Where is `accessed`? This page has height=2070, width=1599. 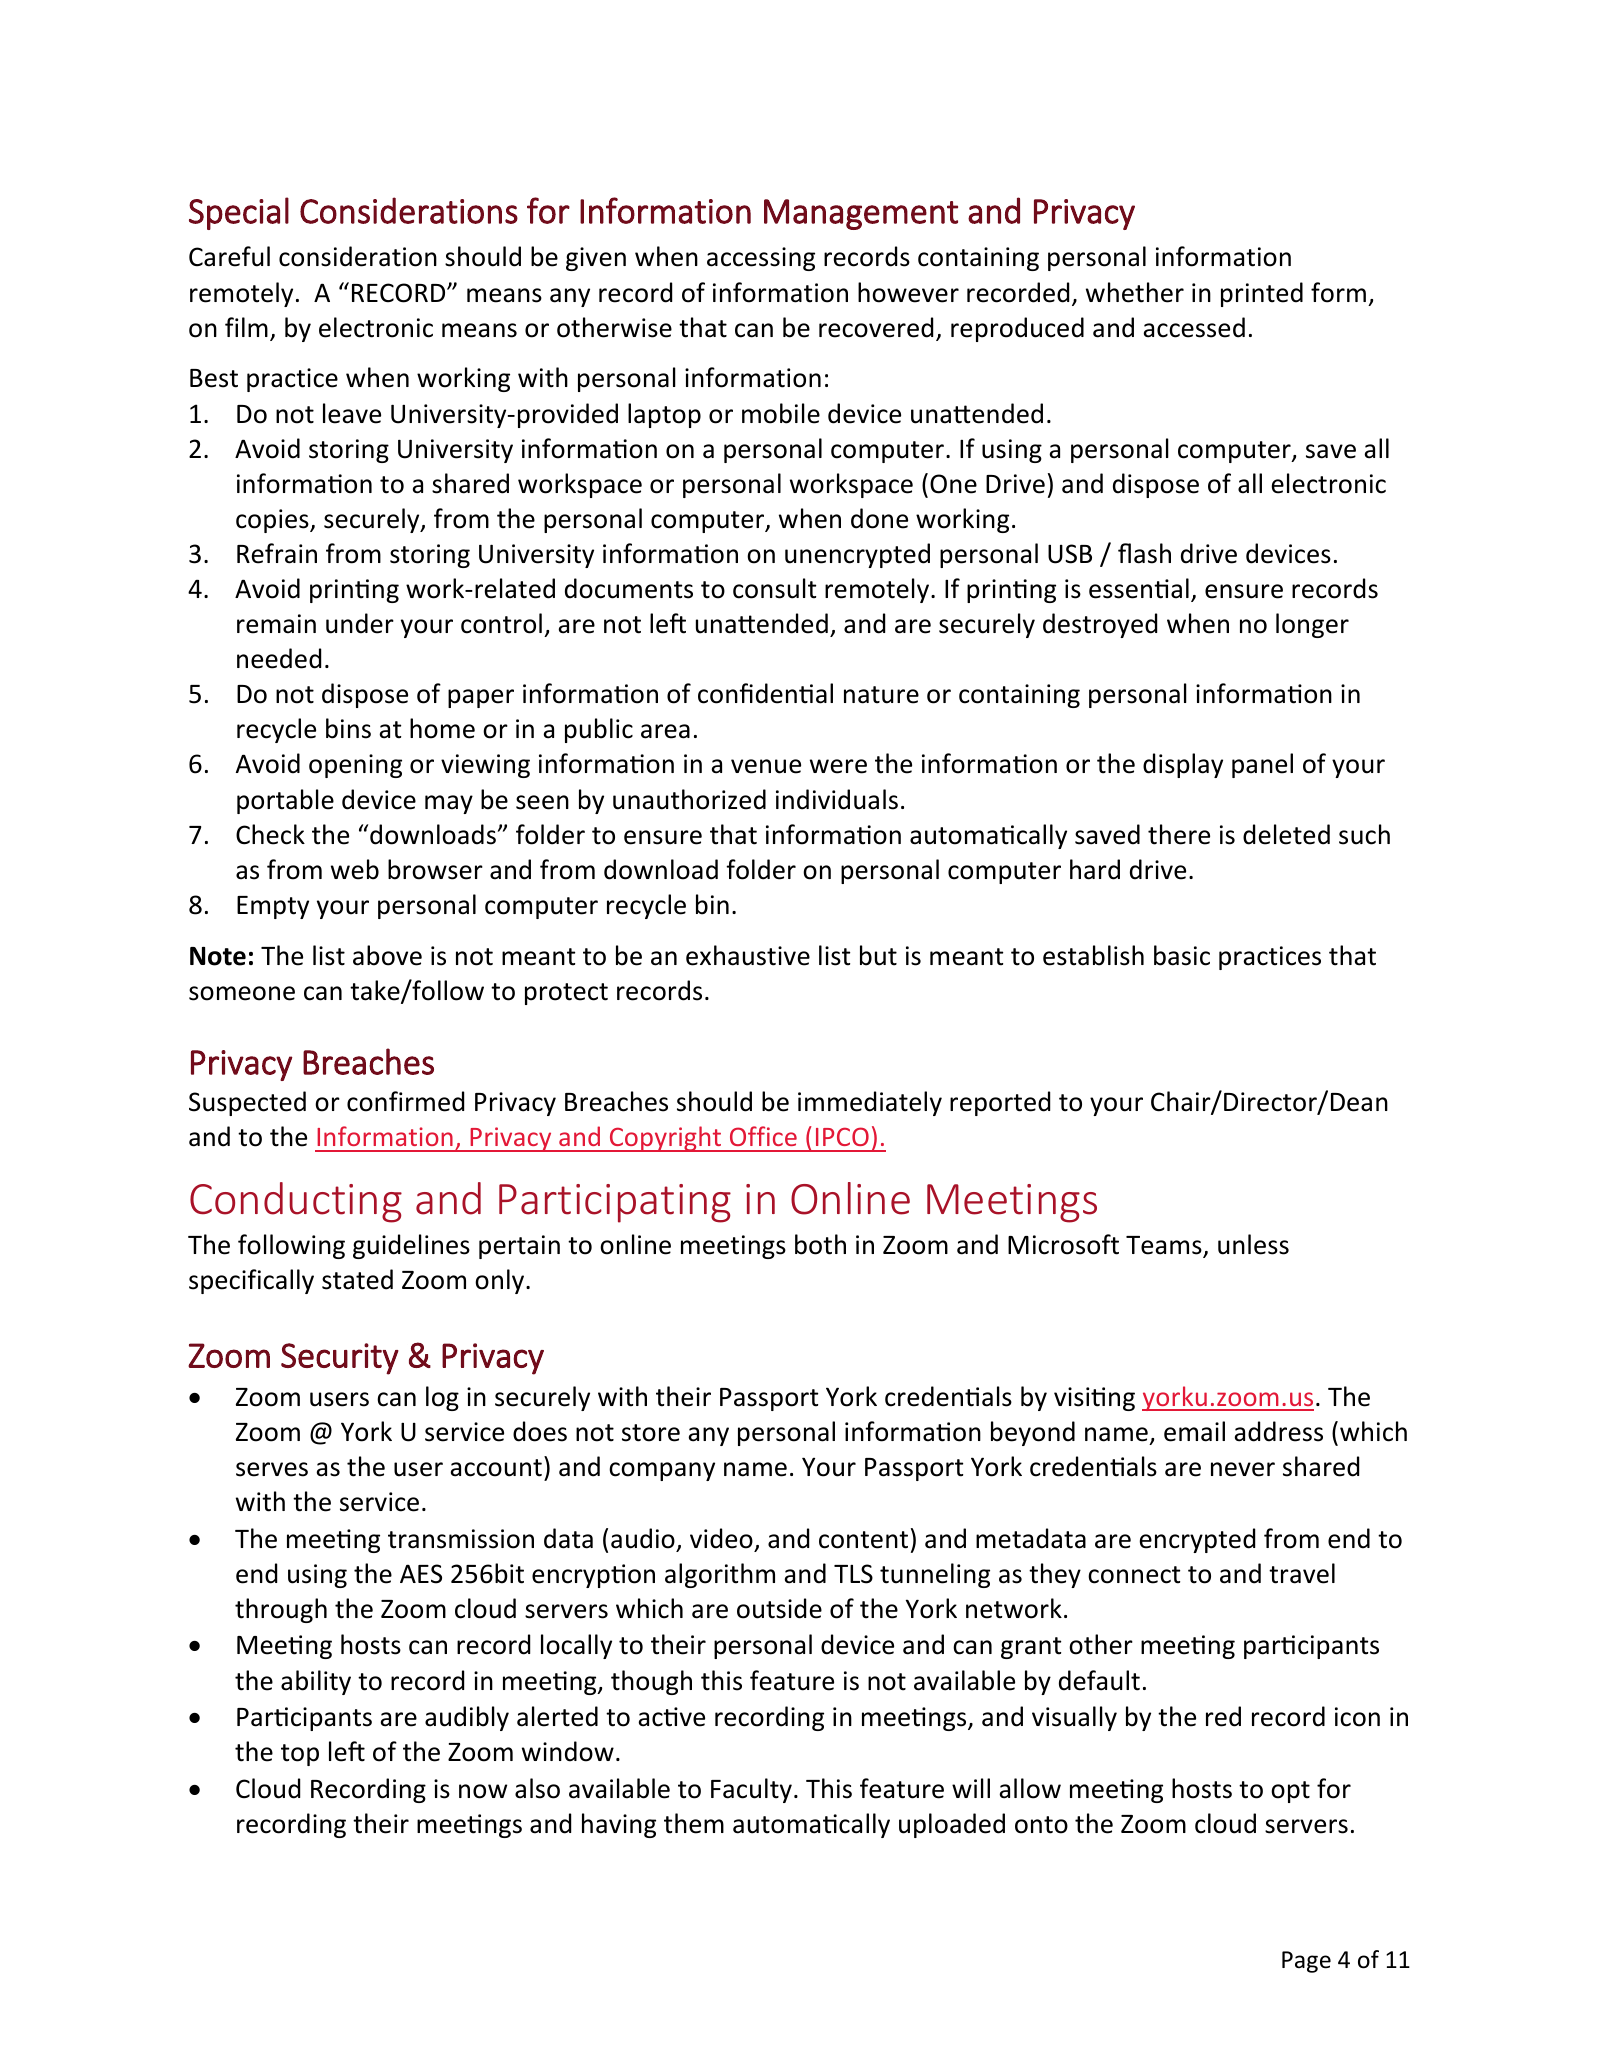
accessed is located at coordinates (1194, 327).
